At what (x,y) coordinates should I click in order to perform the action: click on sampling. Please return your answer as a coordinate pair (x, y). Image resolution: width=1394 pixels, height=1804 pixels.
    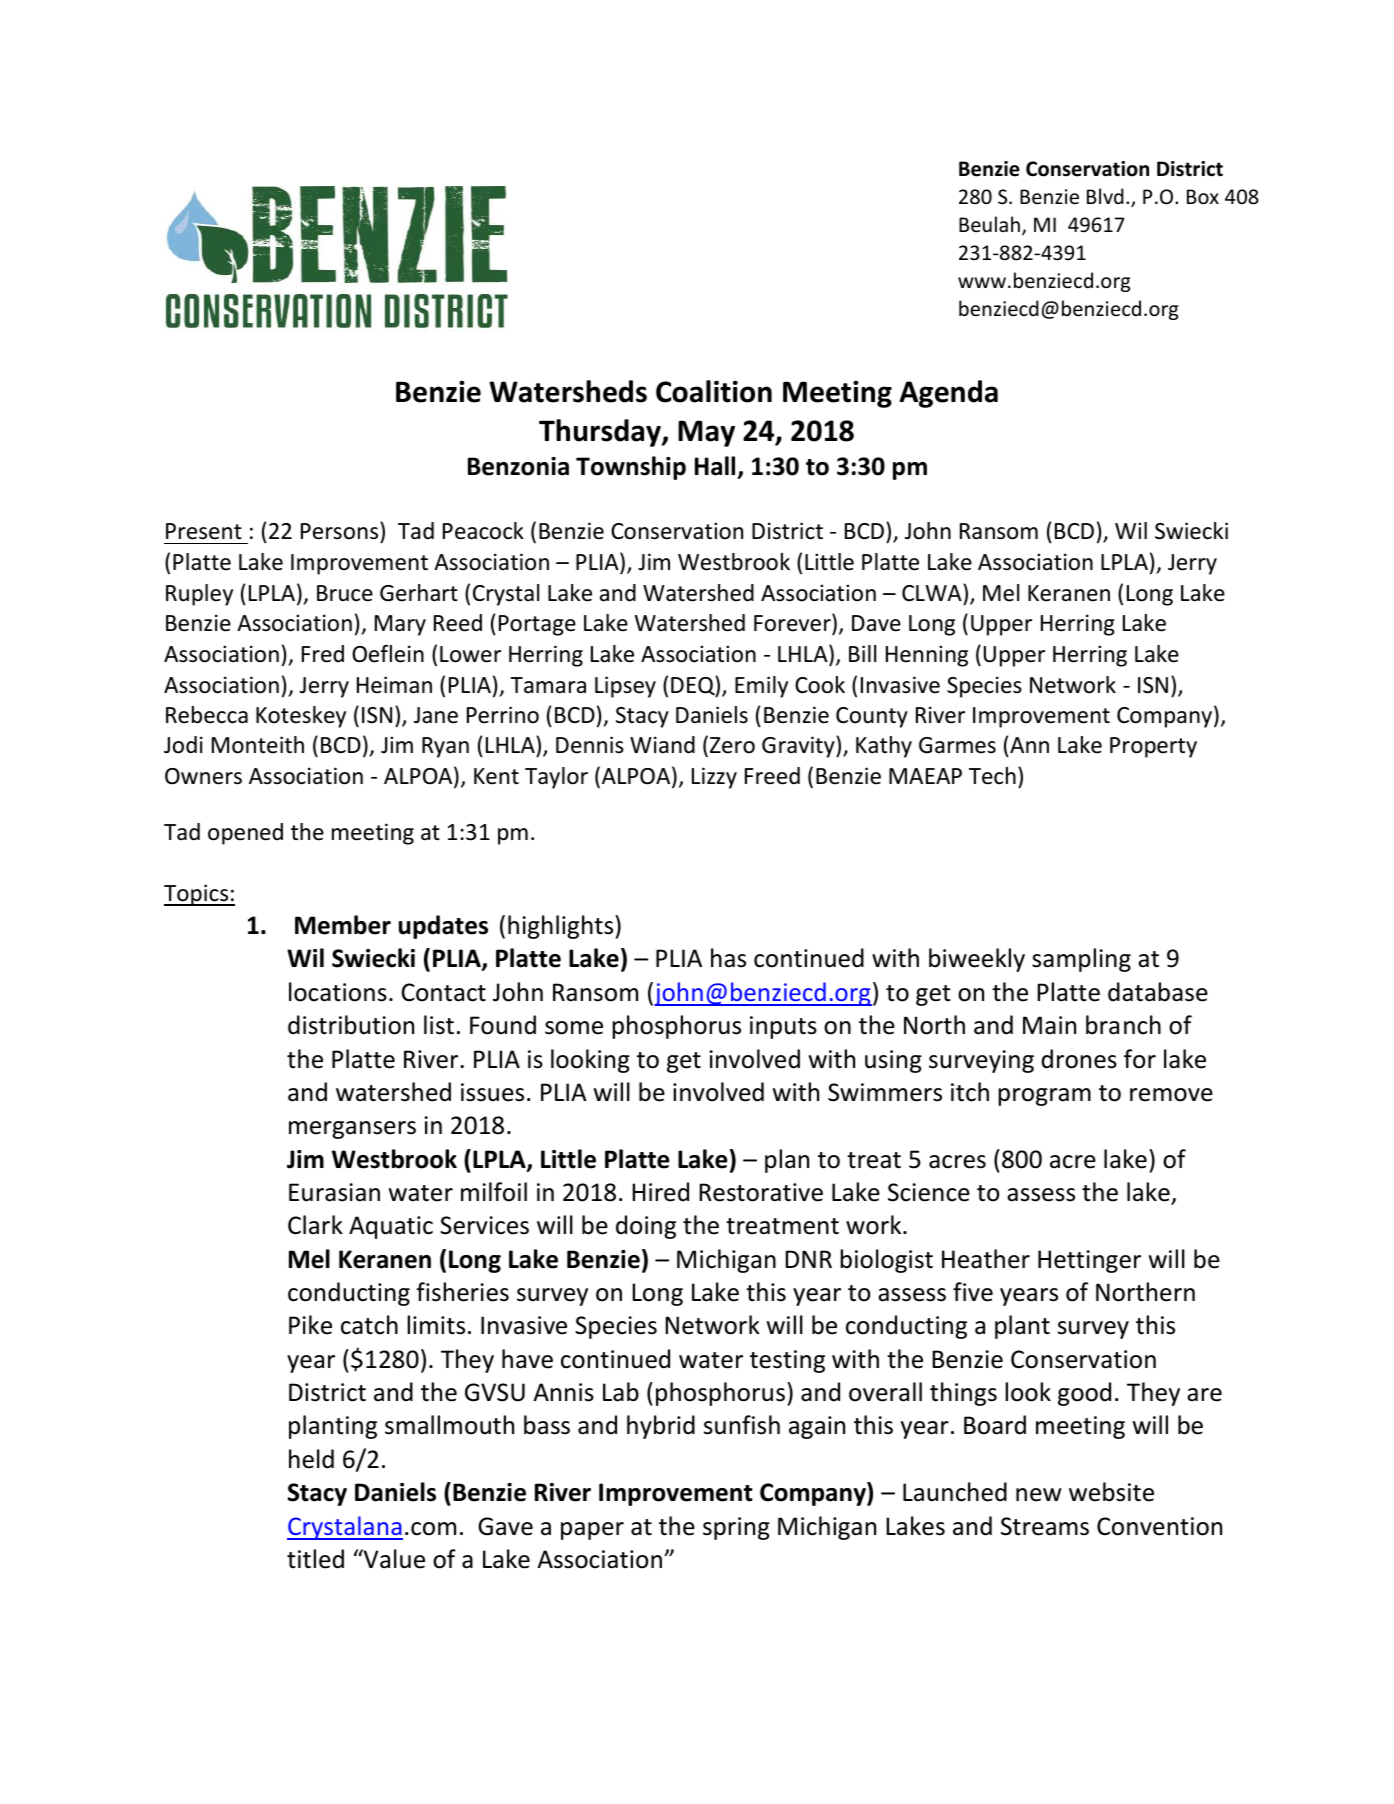
    Looking at the image, I should click on (1081, 960).
